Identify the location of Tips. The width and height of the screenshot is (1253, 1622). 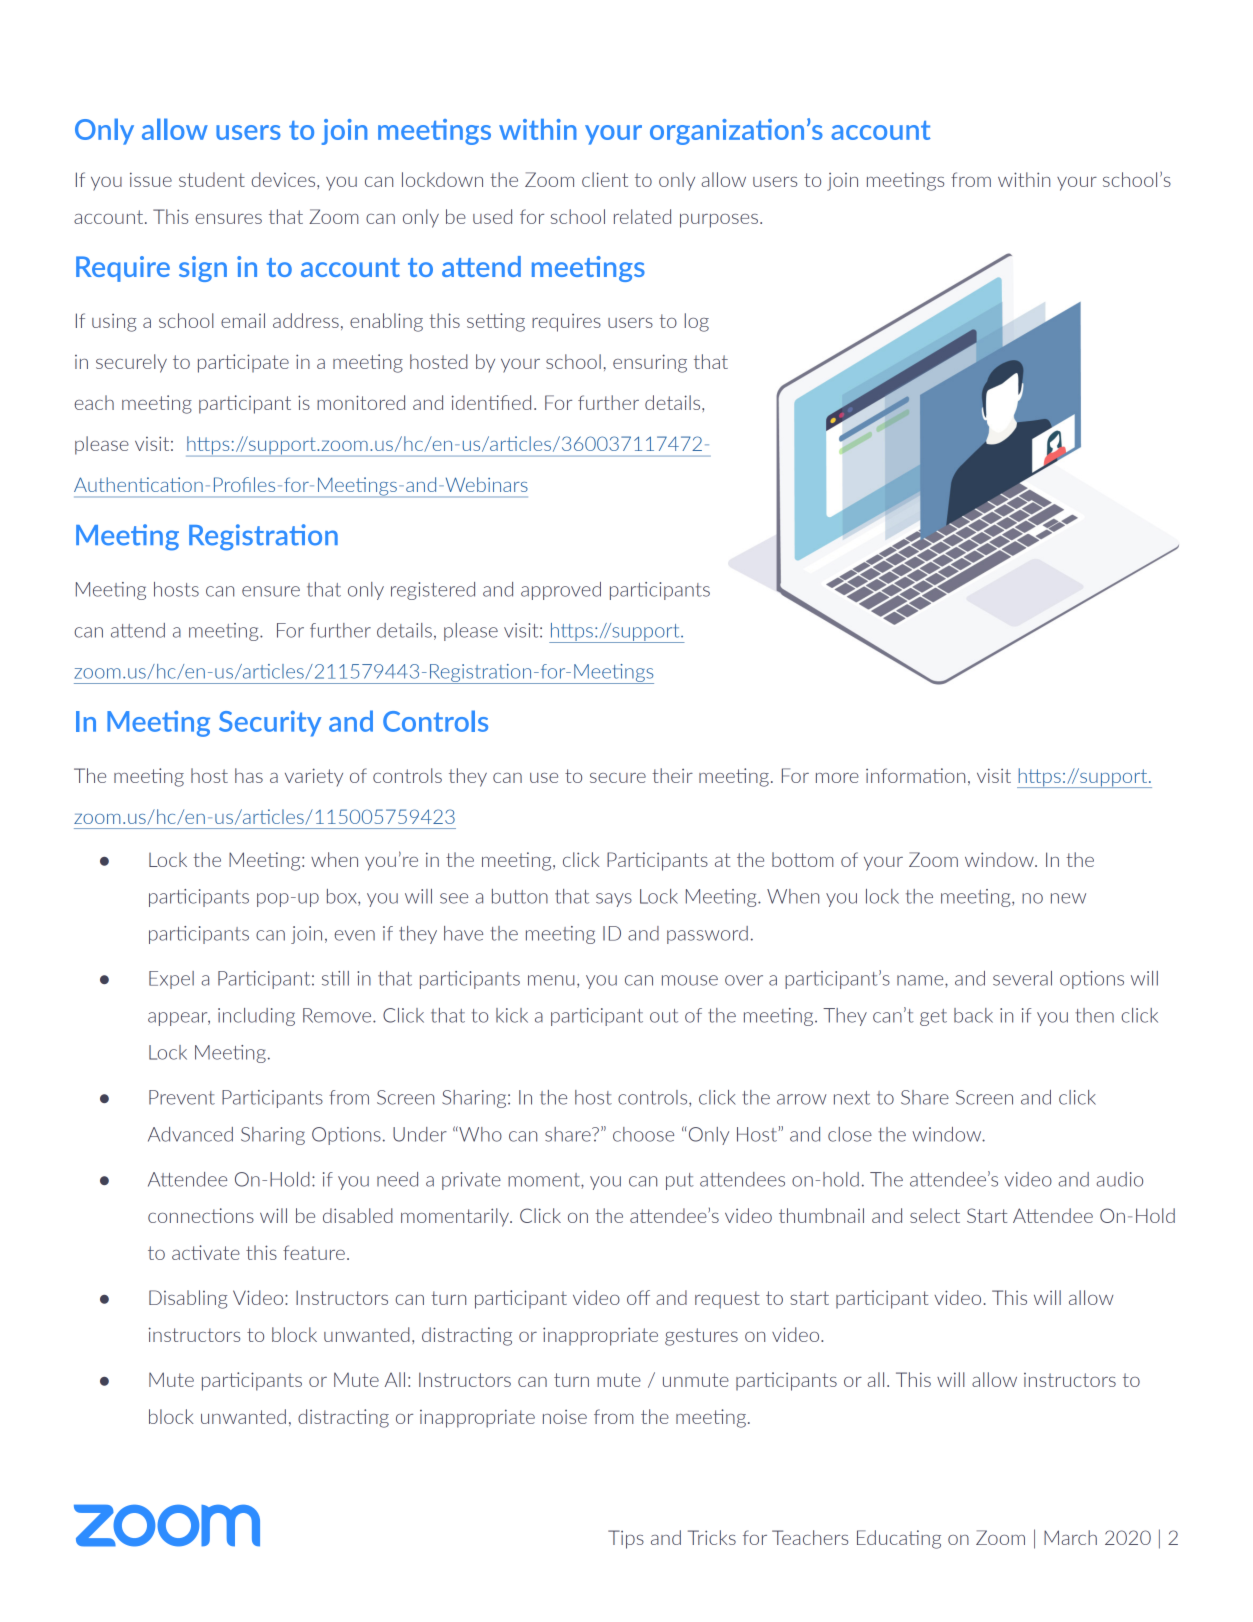
(626, 1539).
